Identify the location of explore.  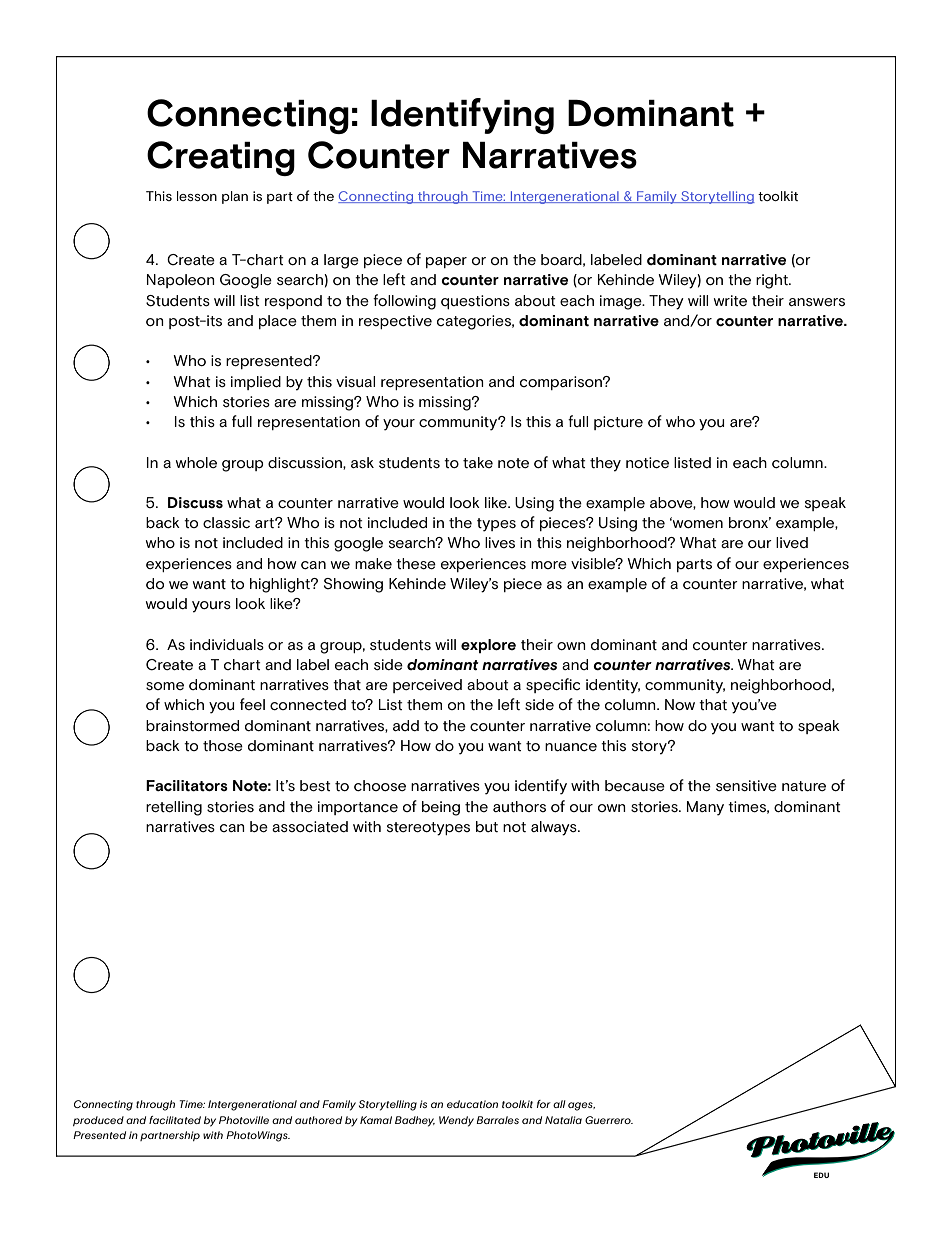
(488, 646).
